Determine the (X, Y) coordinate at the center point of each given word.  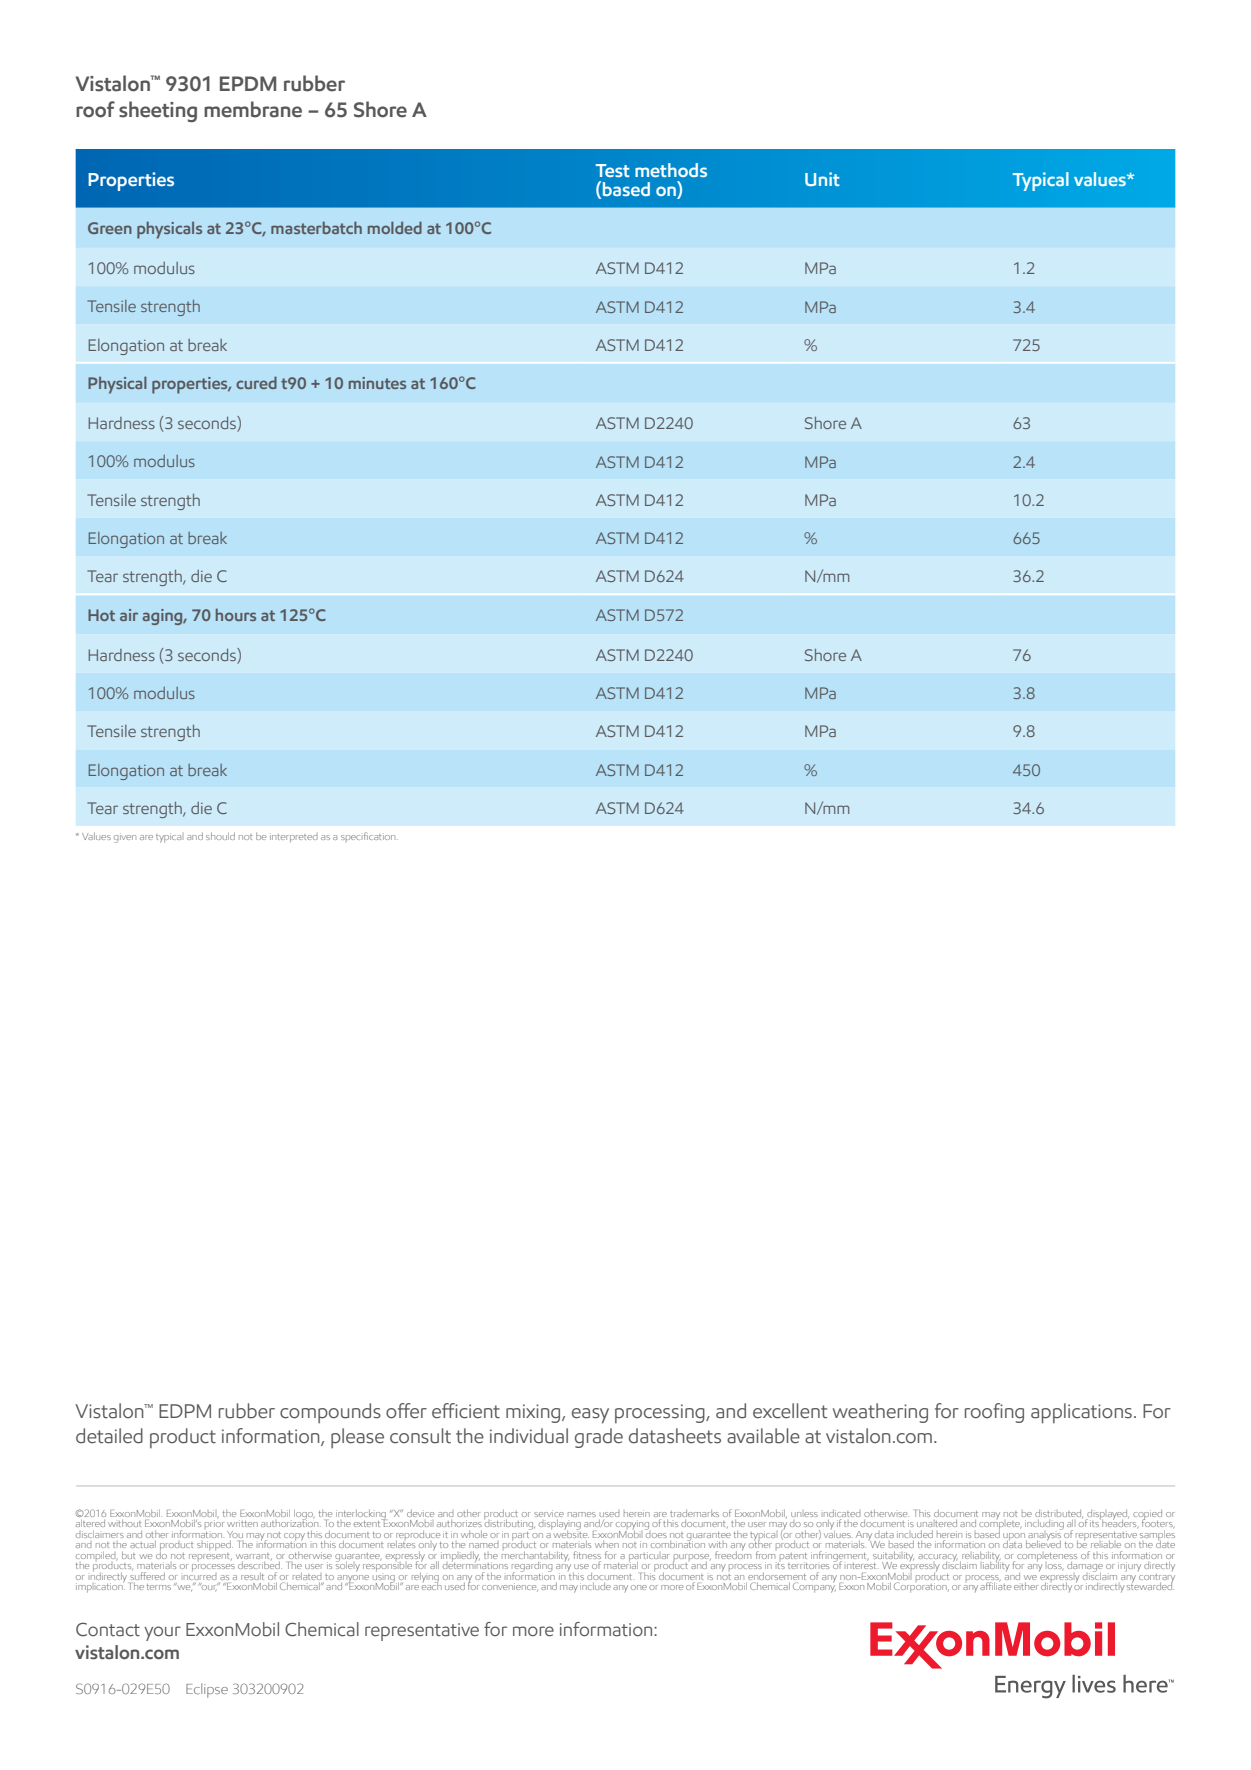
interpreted (294, 838)
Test (613, 170)
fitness (587, 1555)
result (252, 1576)
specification (369, 836)
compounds (330, 1413)
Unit (822, 179)
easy (590, 1416)
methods (671, 170)
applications (1081, 1413)
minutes (377, 383)
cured (256, 382)
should (220, 836)
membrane (253, 109)
